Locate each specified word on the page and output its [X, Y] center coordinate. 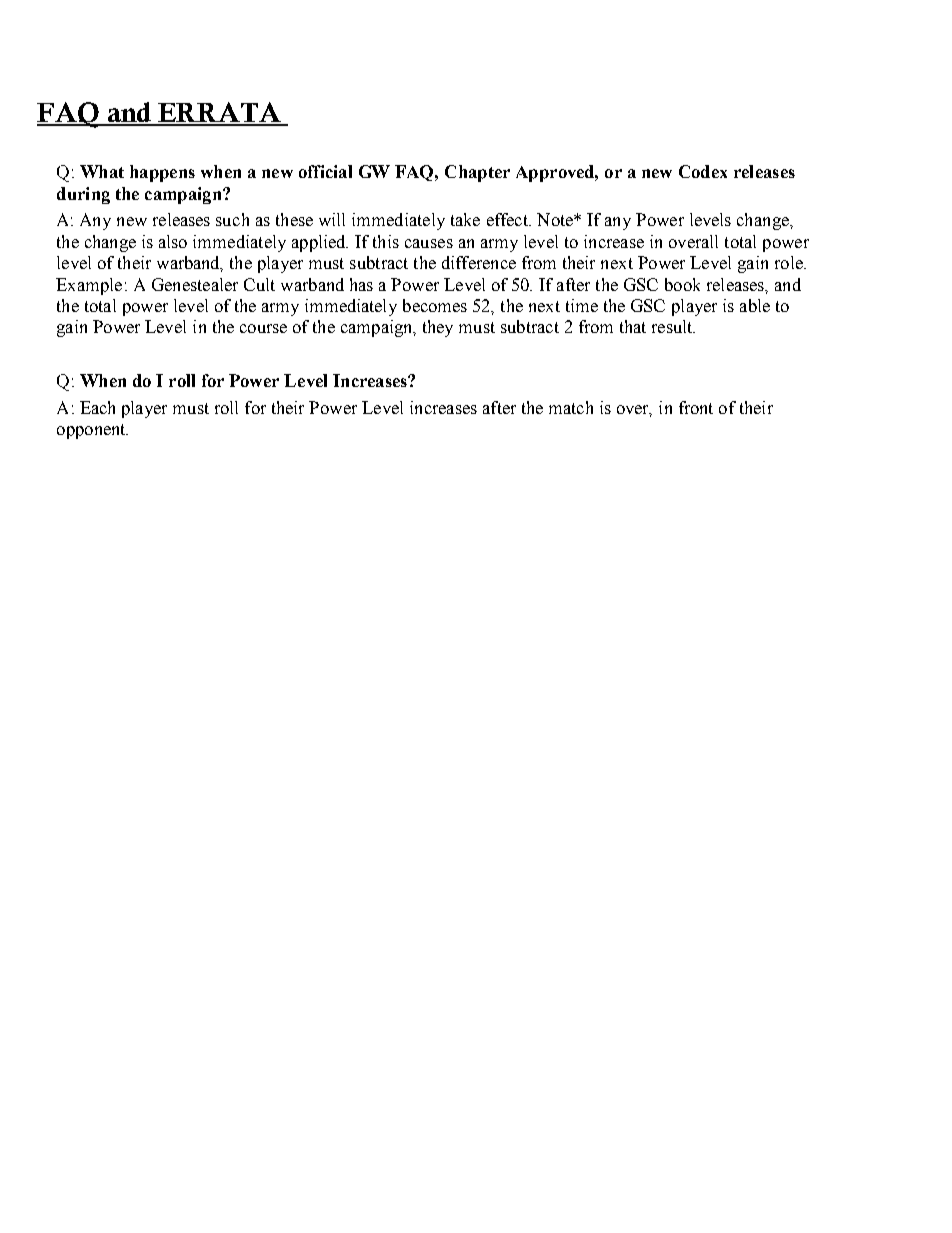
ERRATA [219, 113]
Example [89, 286]
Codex [703, 171]
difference [479, 262]
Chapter [477, 173]
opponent [92, 431]
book [682, 284]
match [571, 407]
